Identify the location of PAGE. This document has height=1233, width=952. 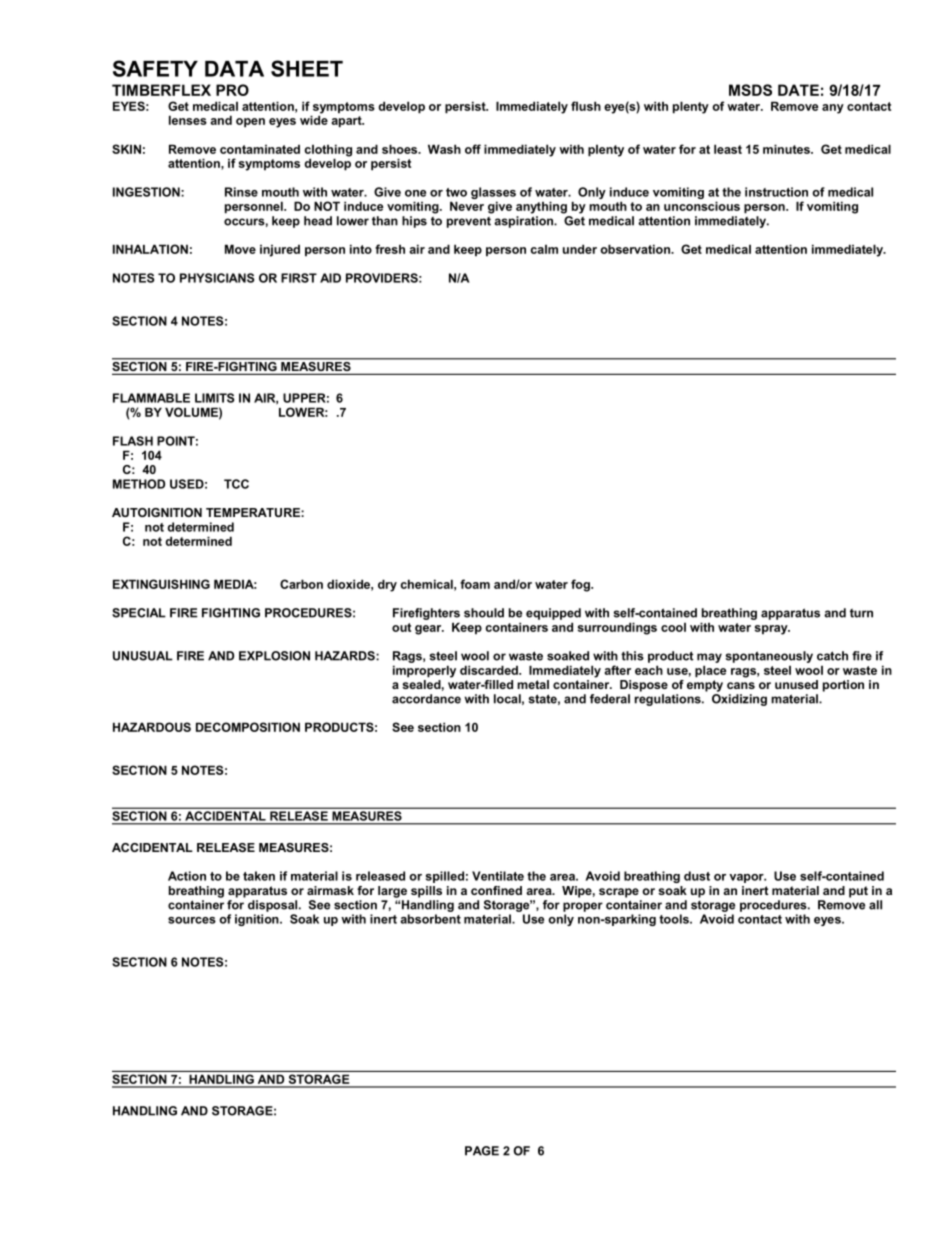
(482, 1151).
